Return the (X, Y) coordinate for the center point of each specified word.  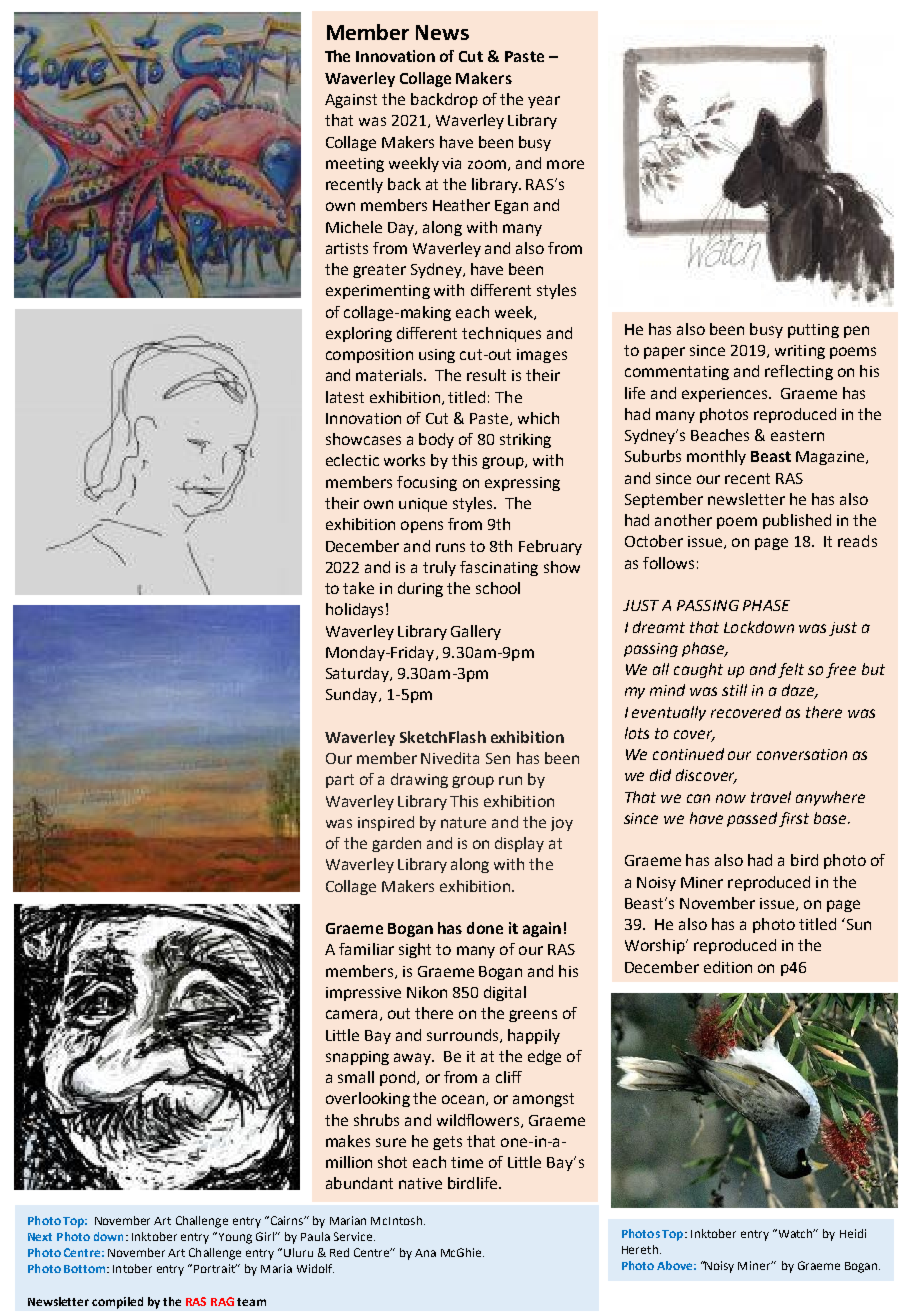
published (797, 521)
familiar (366, 949)
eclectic (352, 460)
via (451, 163)
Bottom (86, 1269)
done (485, 928)
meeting (355, 165)
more (565, 164)
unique (423, 505)
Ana (425, 1253)
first (794, 819)
